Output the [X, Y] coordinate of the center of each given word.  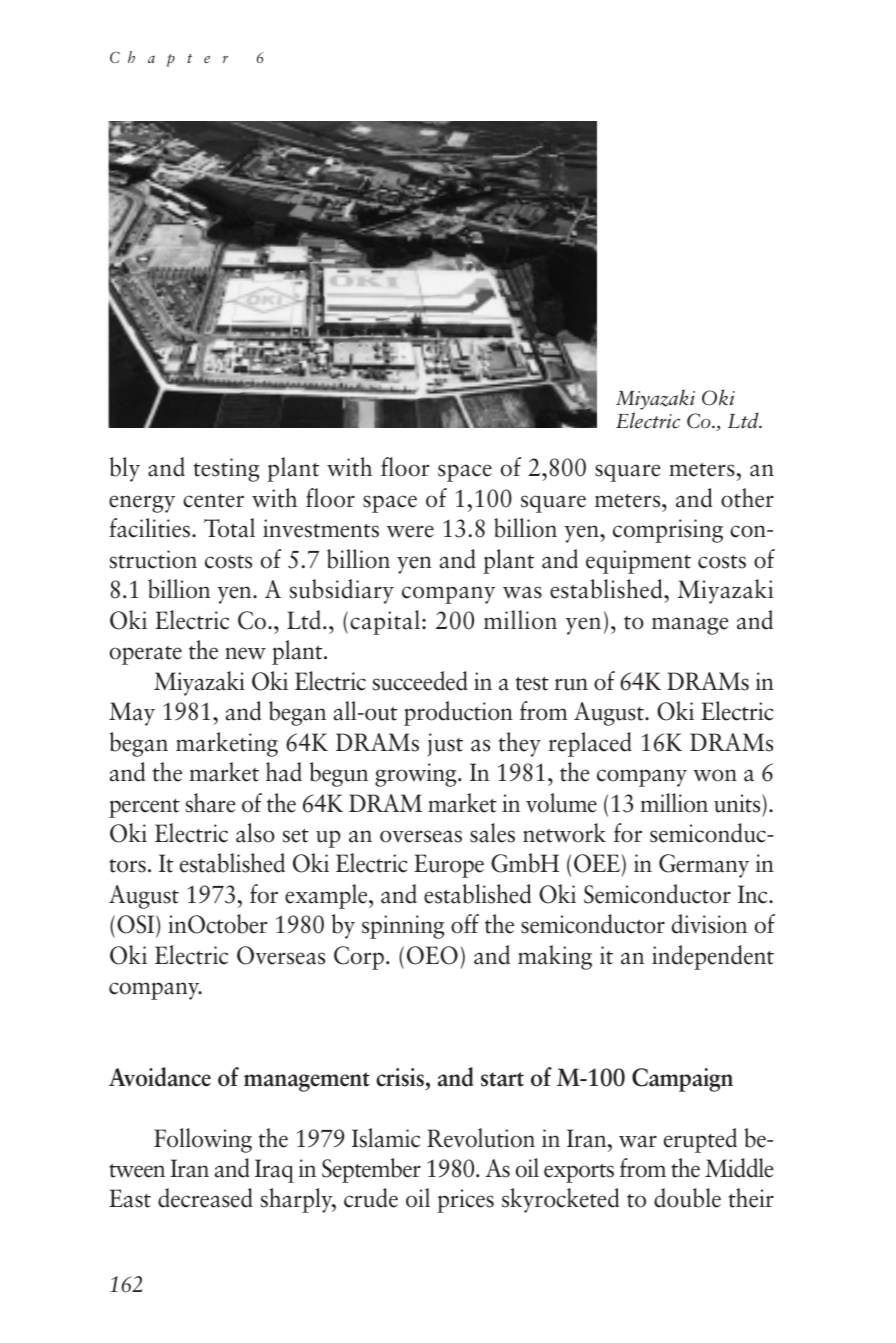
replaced [590, 744]
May [132, 714]
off [465, 924]
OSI [137, 926]
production [458, 713]
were [410, 531]
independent [713, 957]
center [213, 501]
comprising [668, 531]
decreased [205, 1198]
